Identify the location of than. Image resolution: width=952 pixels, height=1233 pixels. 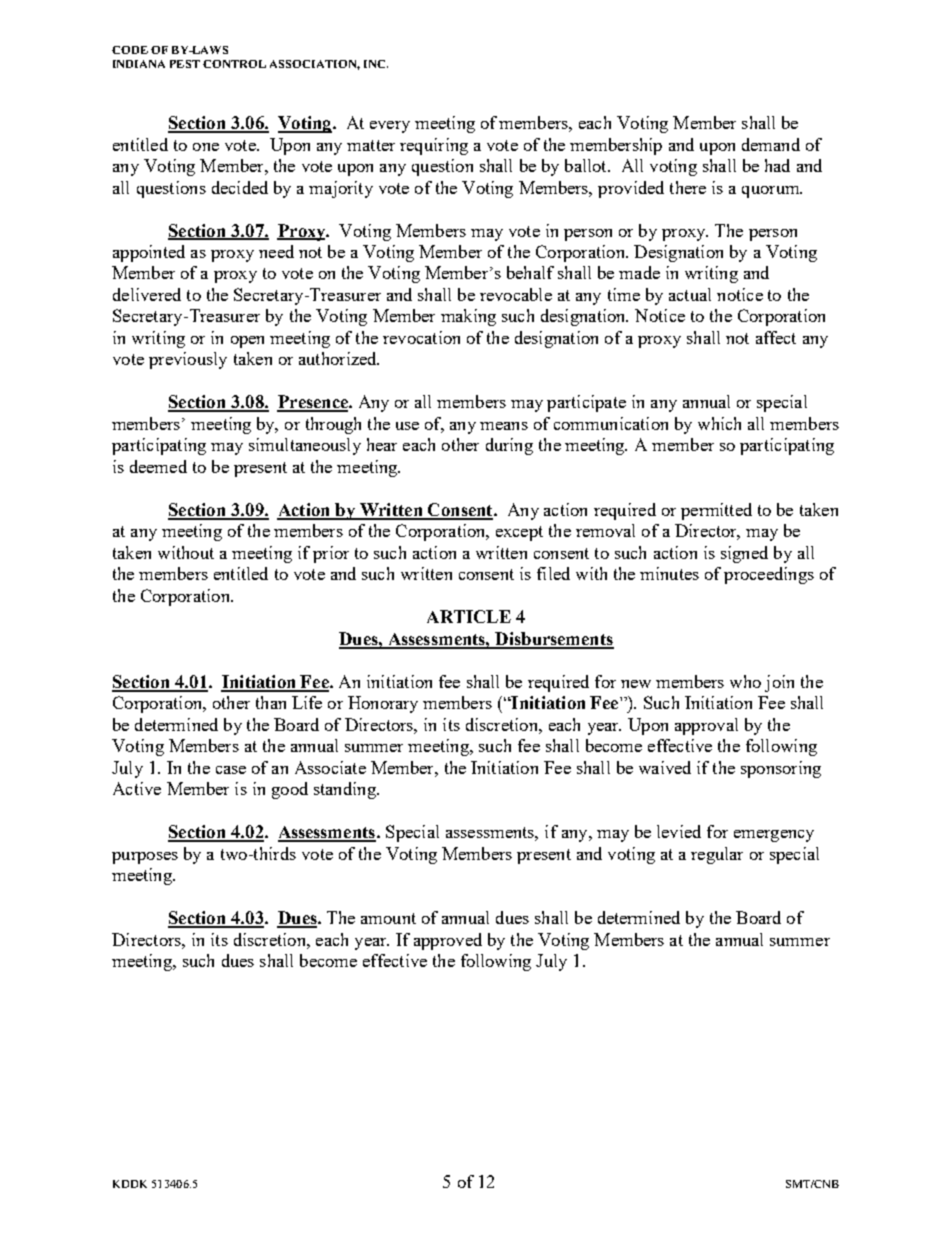
(271, 702).
